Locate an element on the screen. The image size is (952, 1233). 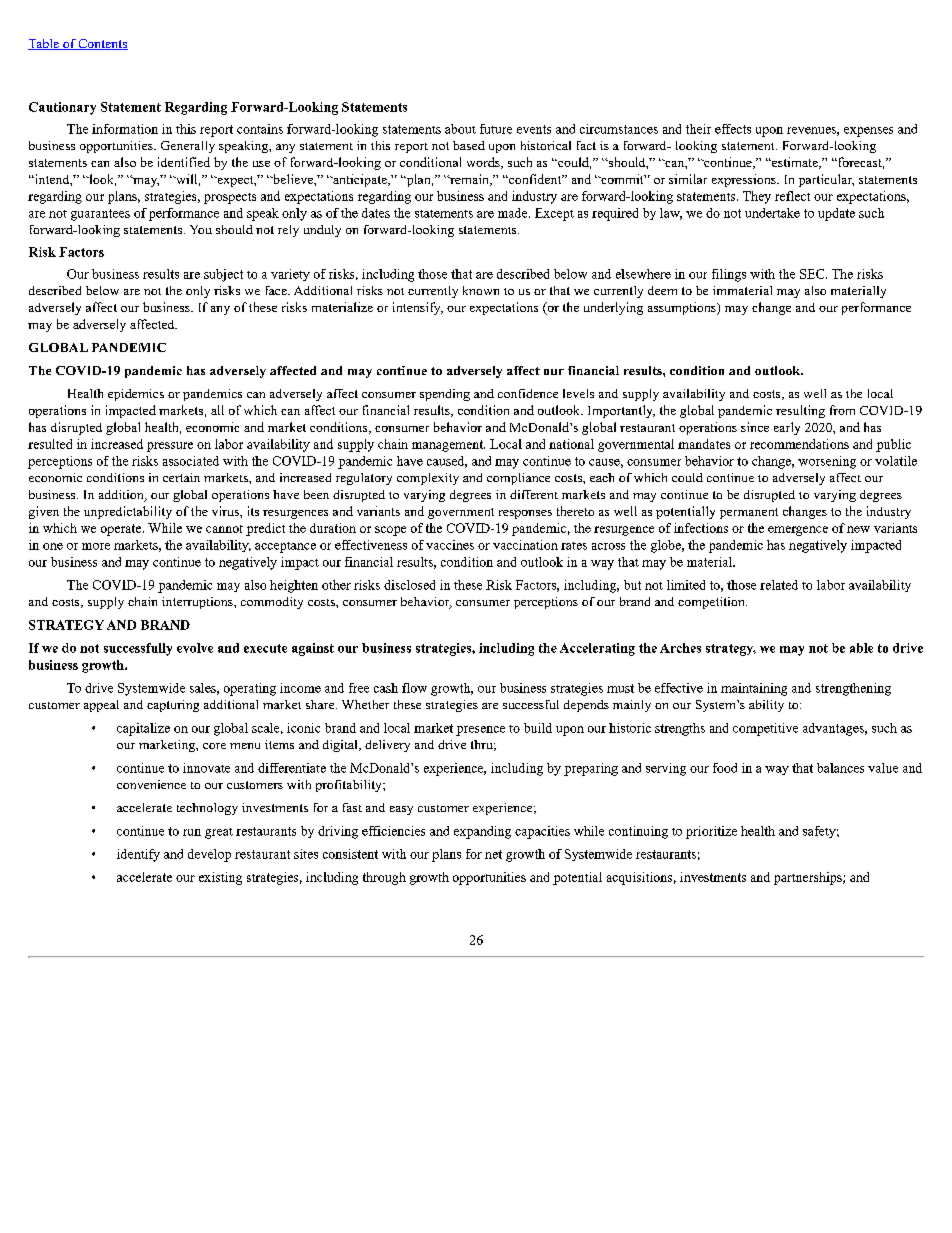
management is located at coordinates (448, 446).
